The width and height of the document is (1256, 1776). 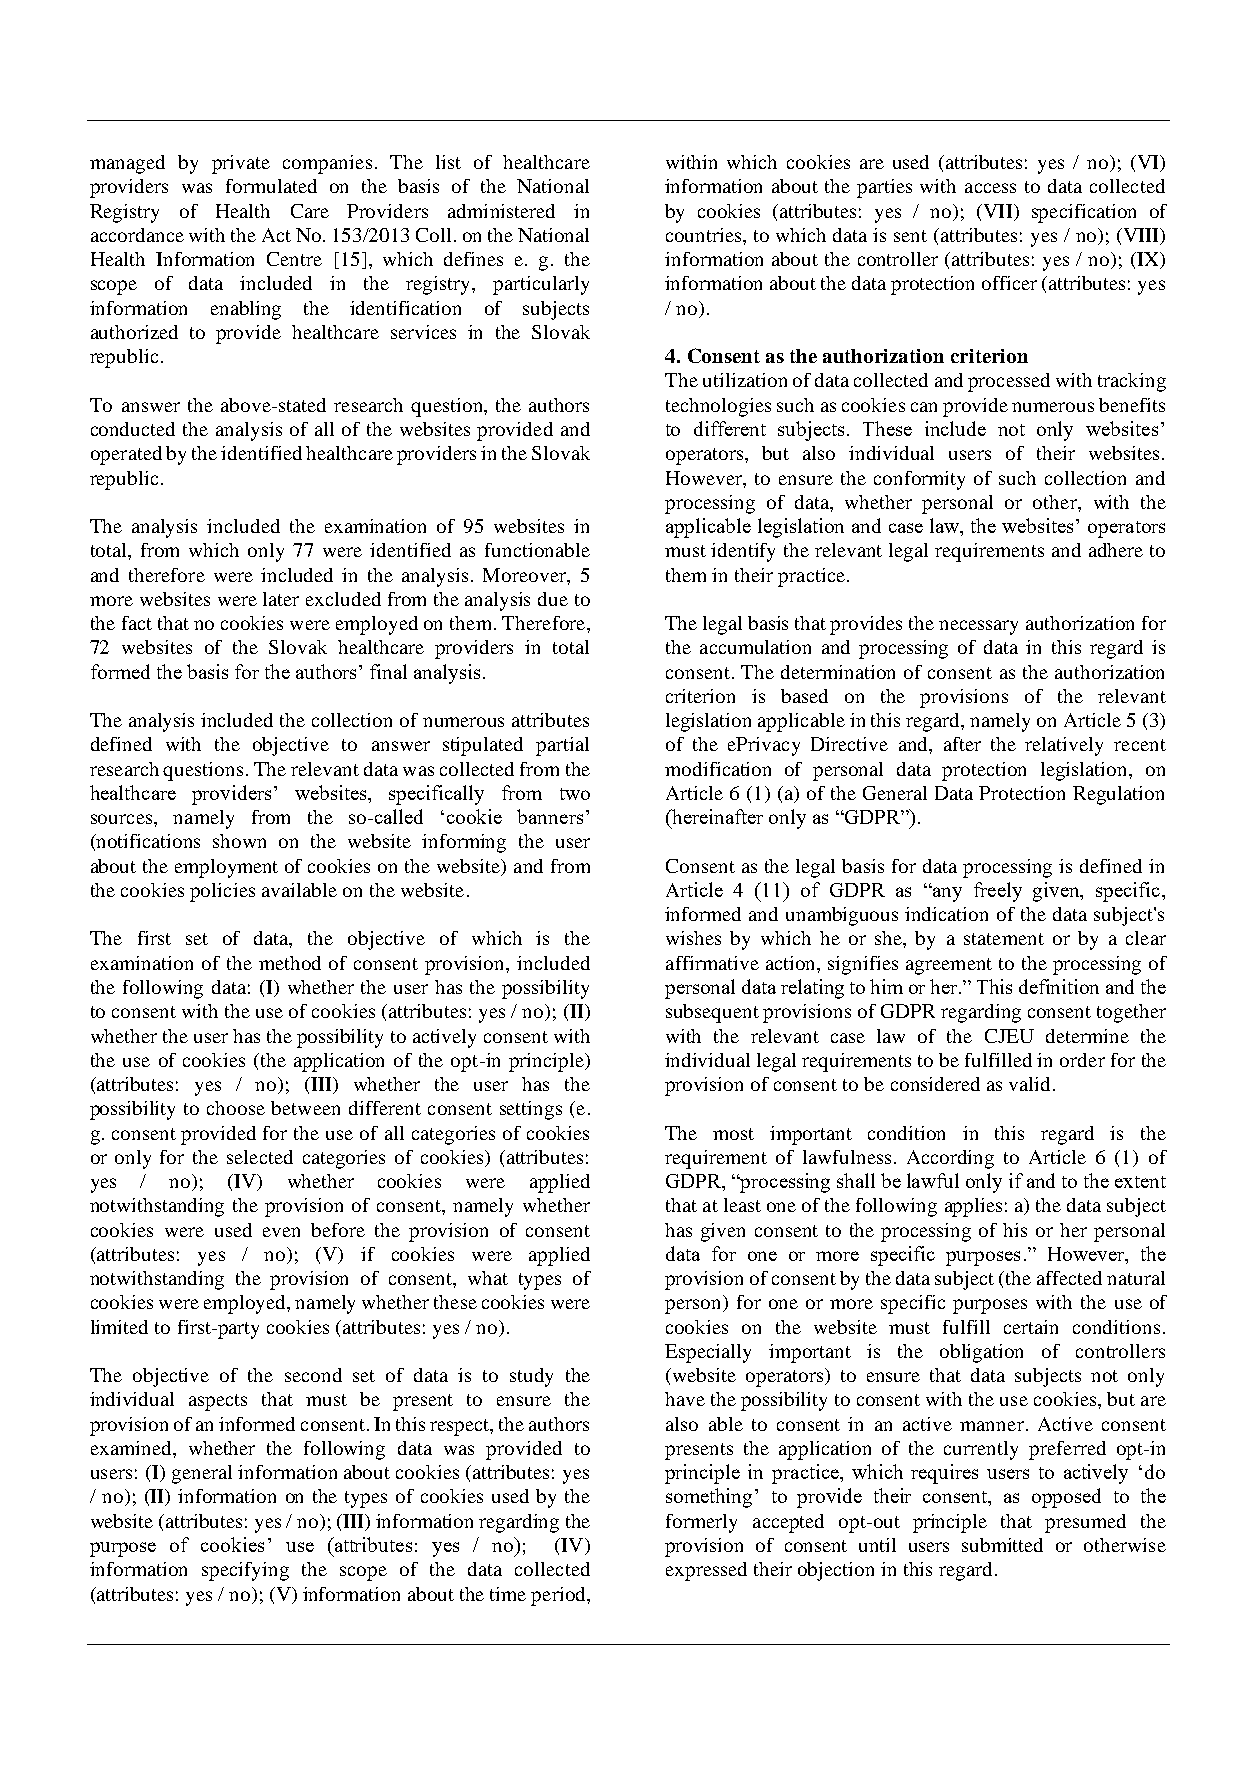 I want to click on specifying, so click(x=245, y=1571).
